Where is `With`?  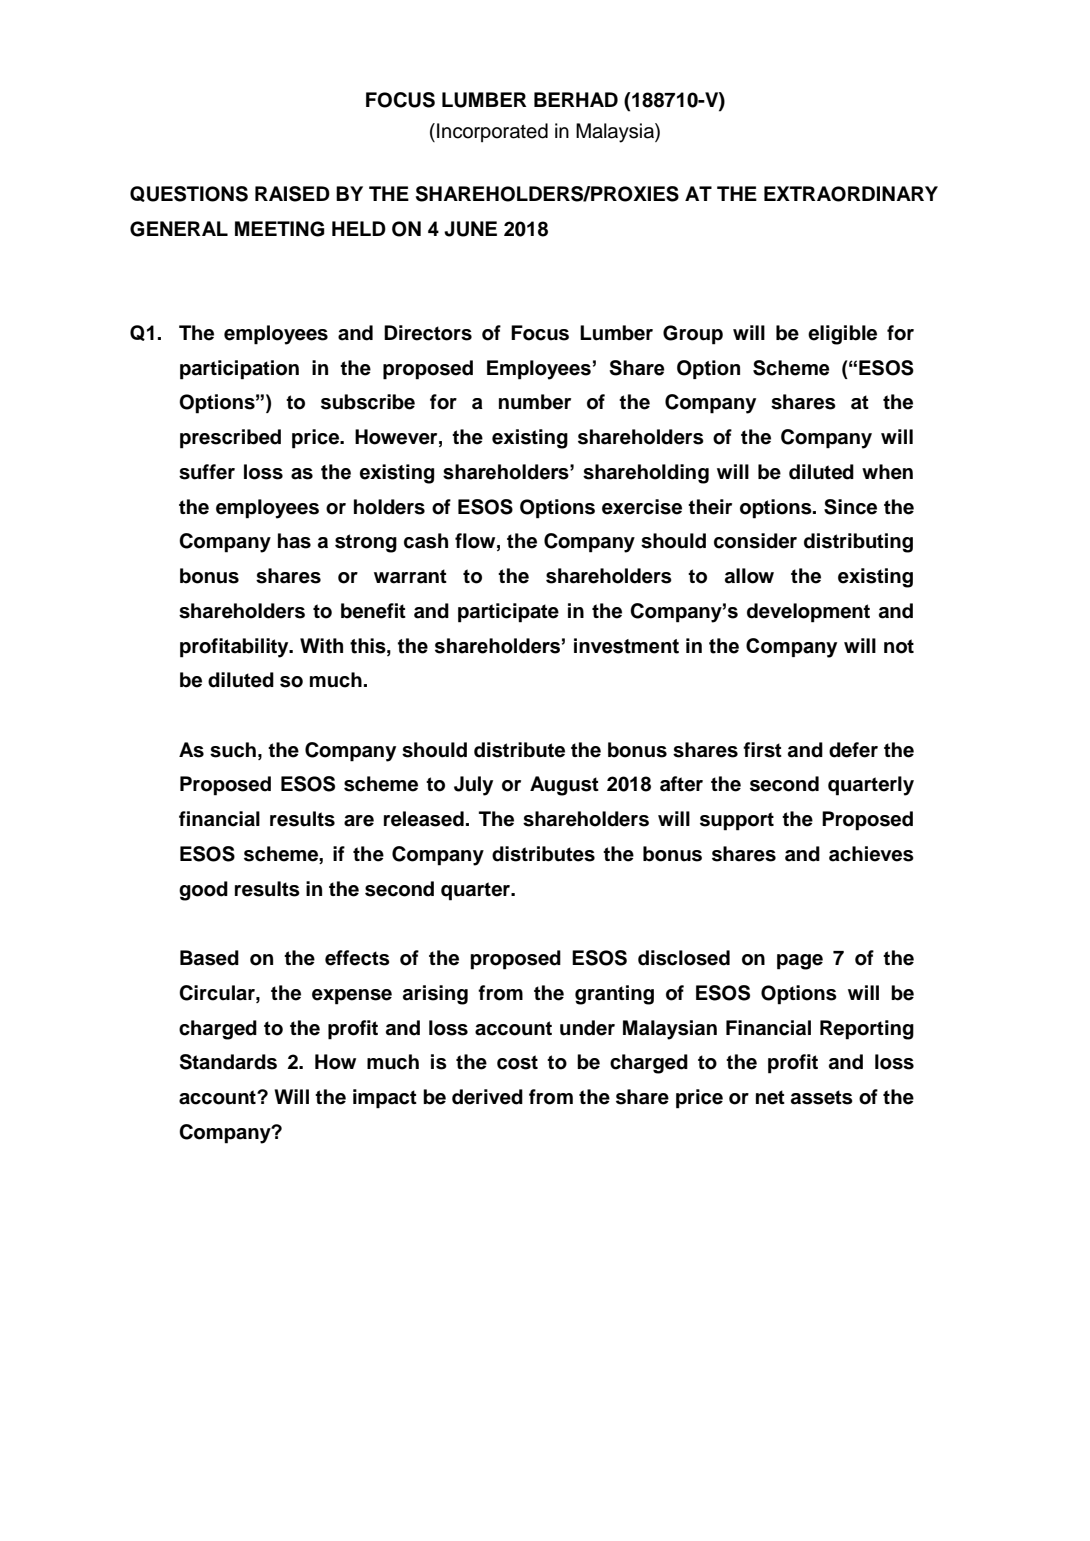 With is located at coordinates (321, 646).
